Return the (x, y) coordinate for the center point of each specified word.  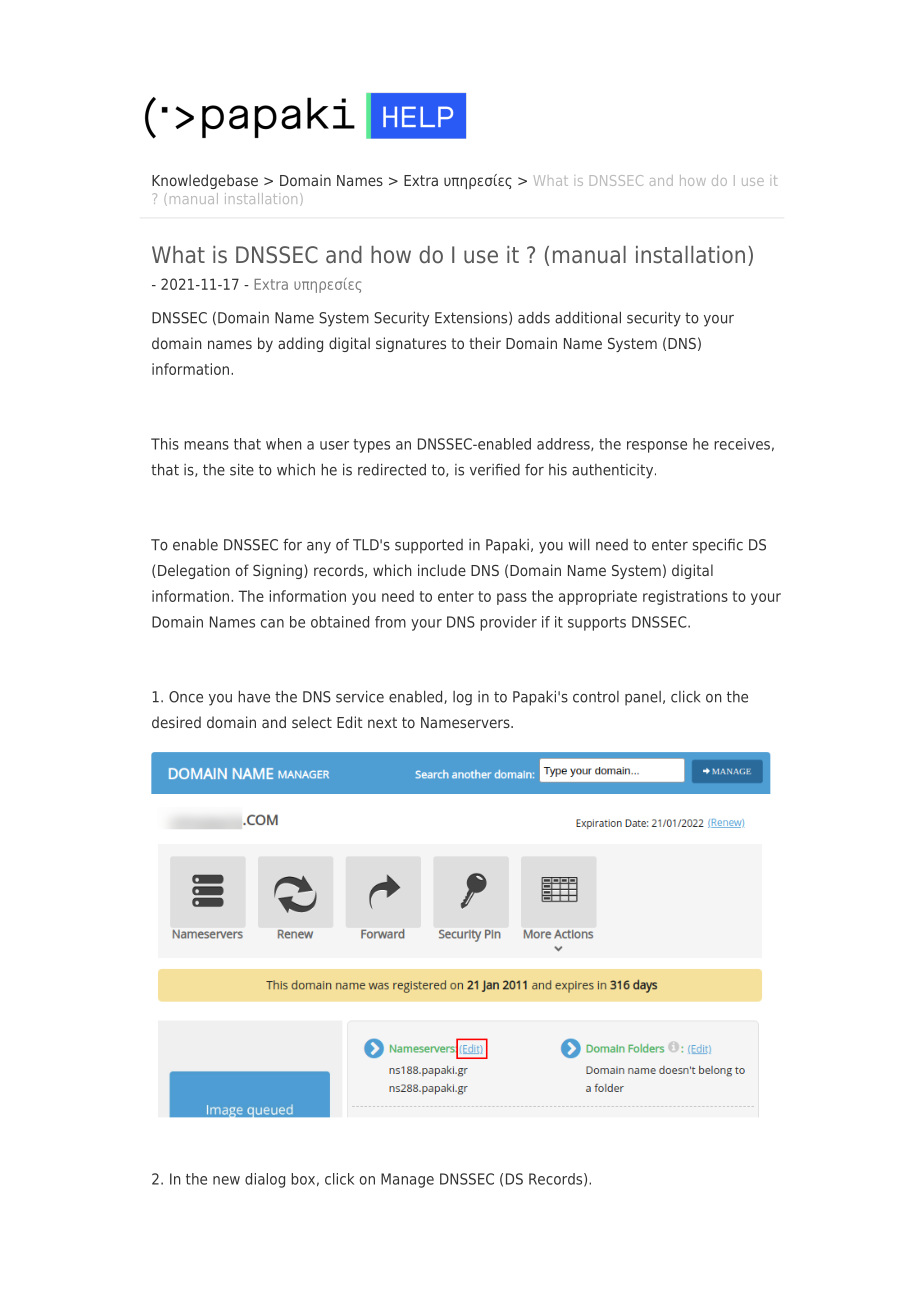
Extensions (472, 318)
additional (588, 317)
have (254, 696)
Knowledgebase (205, 181)
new (226, 1180)
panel (643, 698)
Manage (407, 1180)
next (382, 722)
